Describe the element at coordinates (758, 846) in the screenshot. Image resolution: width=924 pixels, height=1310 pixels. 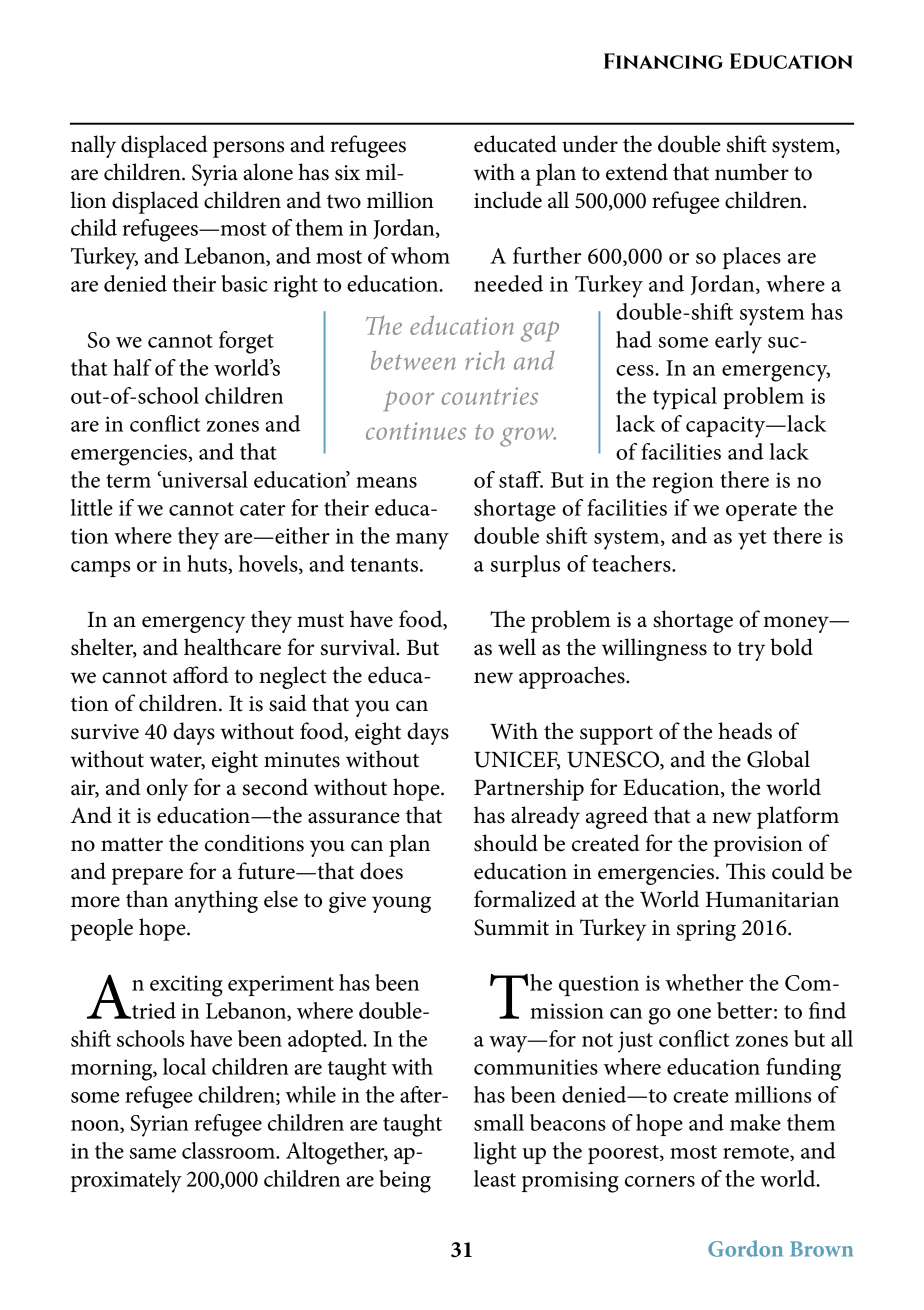
I see `provision` at that location.
